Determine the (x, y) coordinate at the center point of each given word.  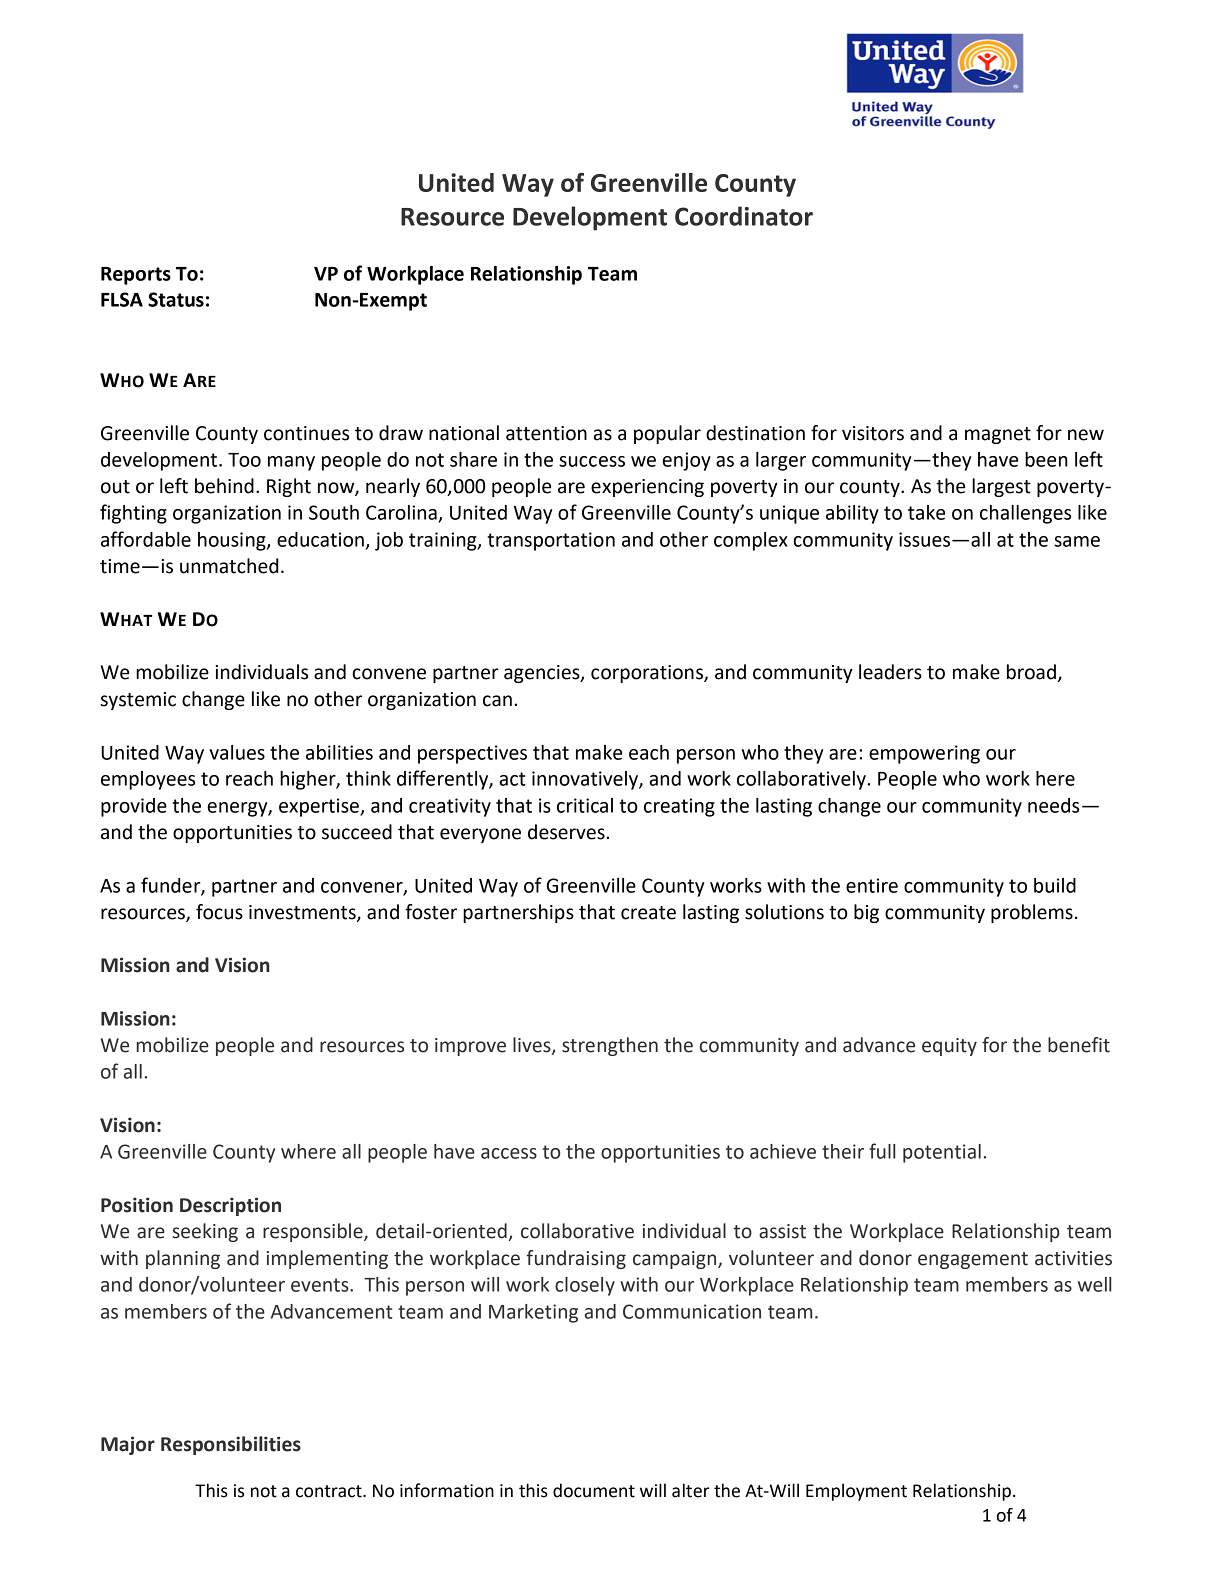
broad (1031, 672)
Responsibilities (231, 1445)
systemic (138, 701)
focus (219, 912)
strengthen (610, 1046)
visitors (873, 433)
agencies (543, 674)
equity (949, 1047)
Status (176, 299)
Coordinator (744, 216)
